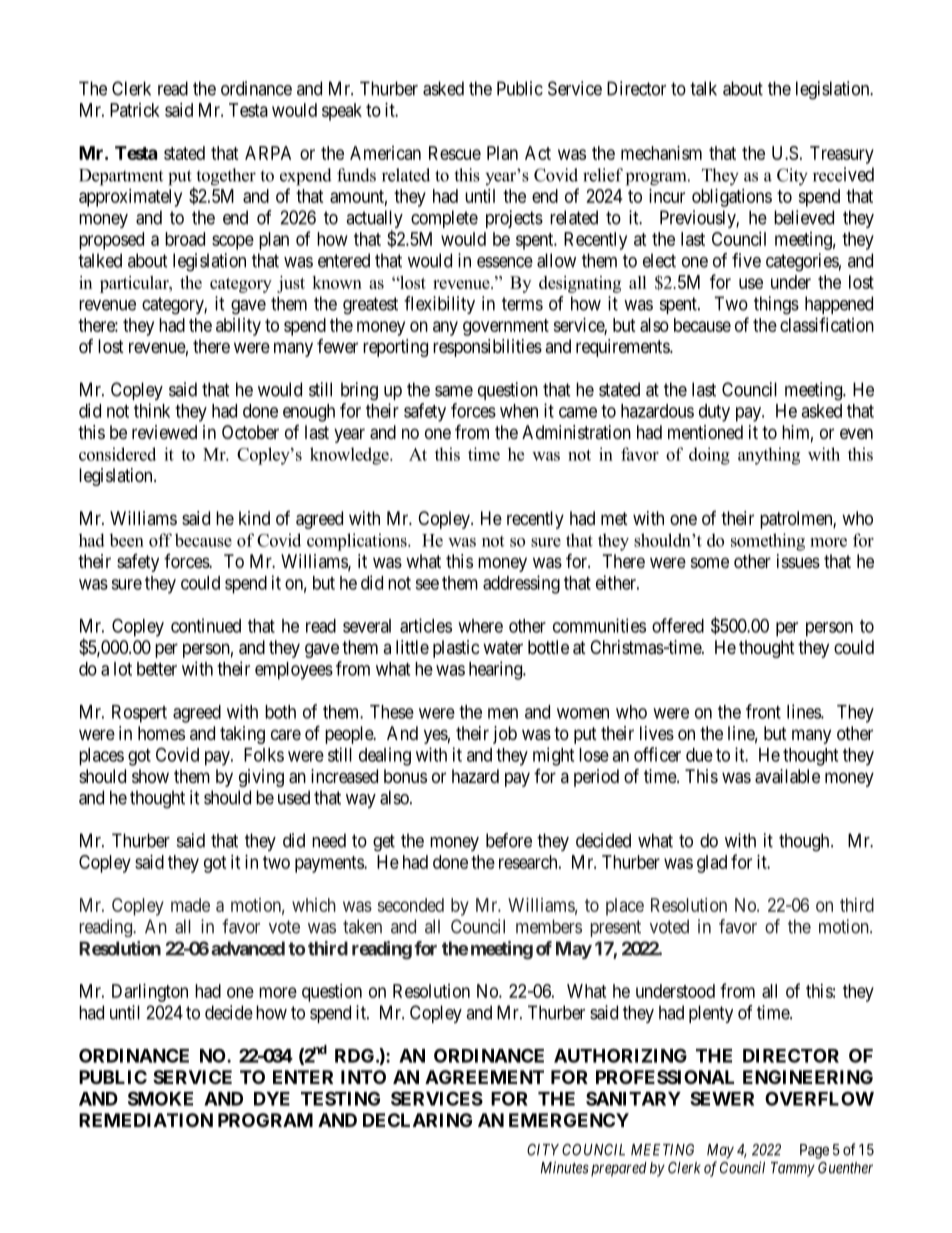 This screenshot has height=1233, width=952. What do you see at coordinates (455, 153) in the screenshot?
I see `Rescue` at bounding box center [455, 153].
